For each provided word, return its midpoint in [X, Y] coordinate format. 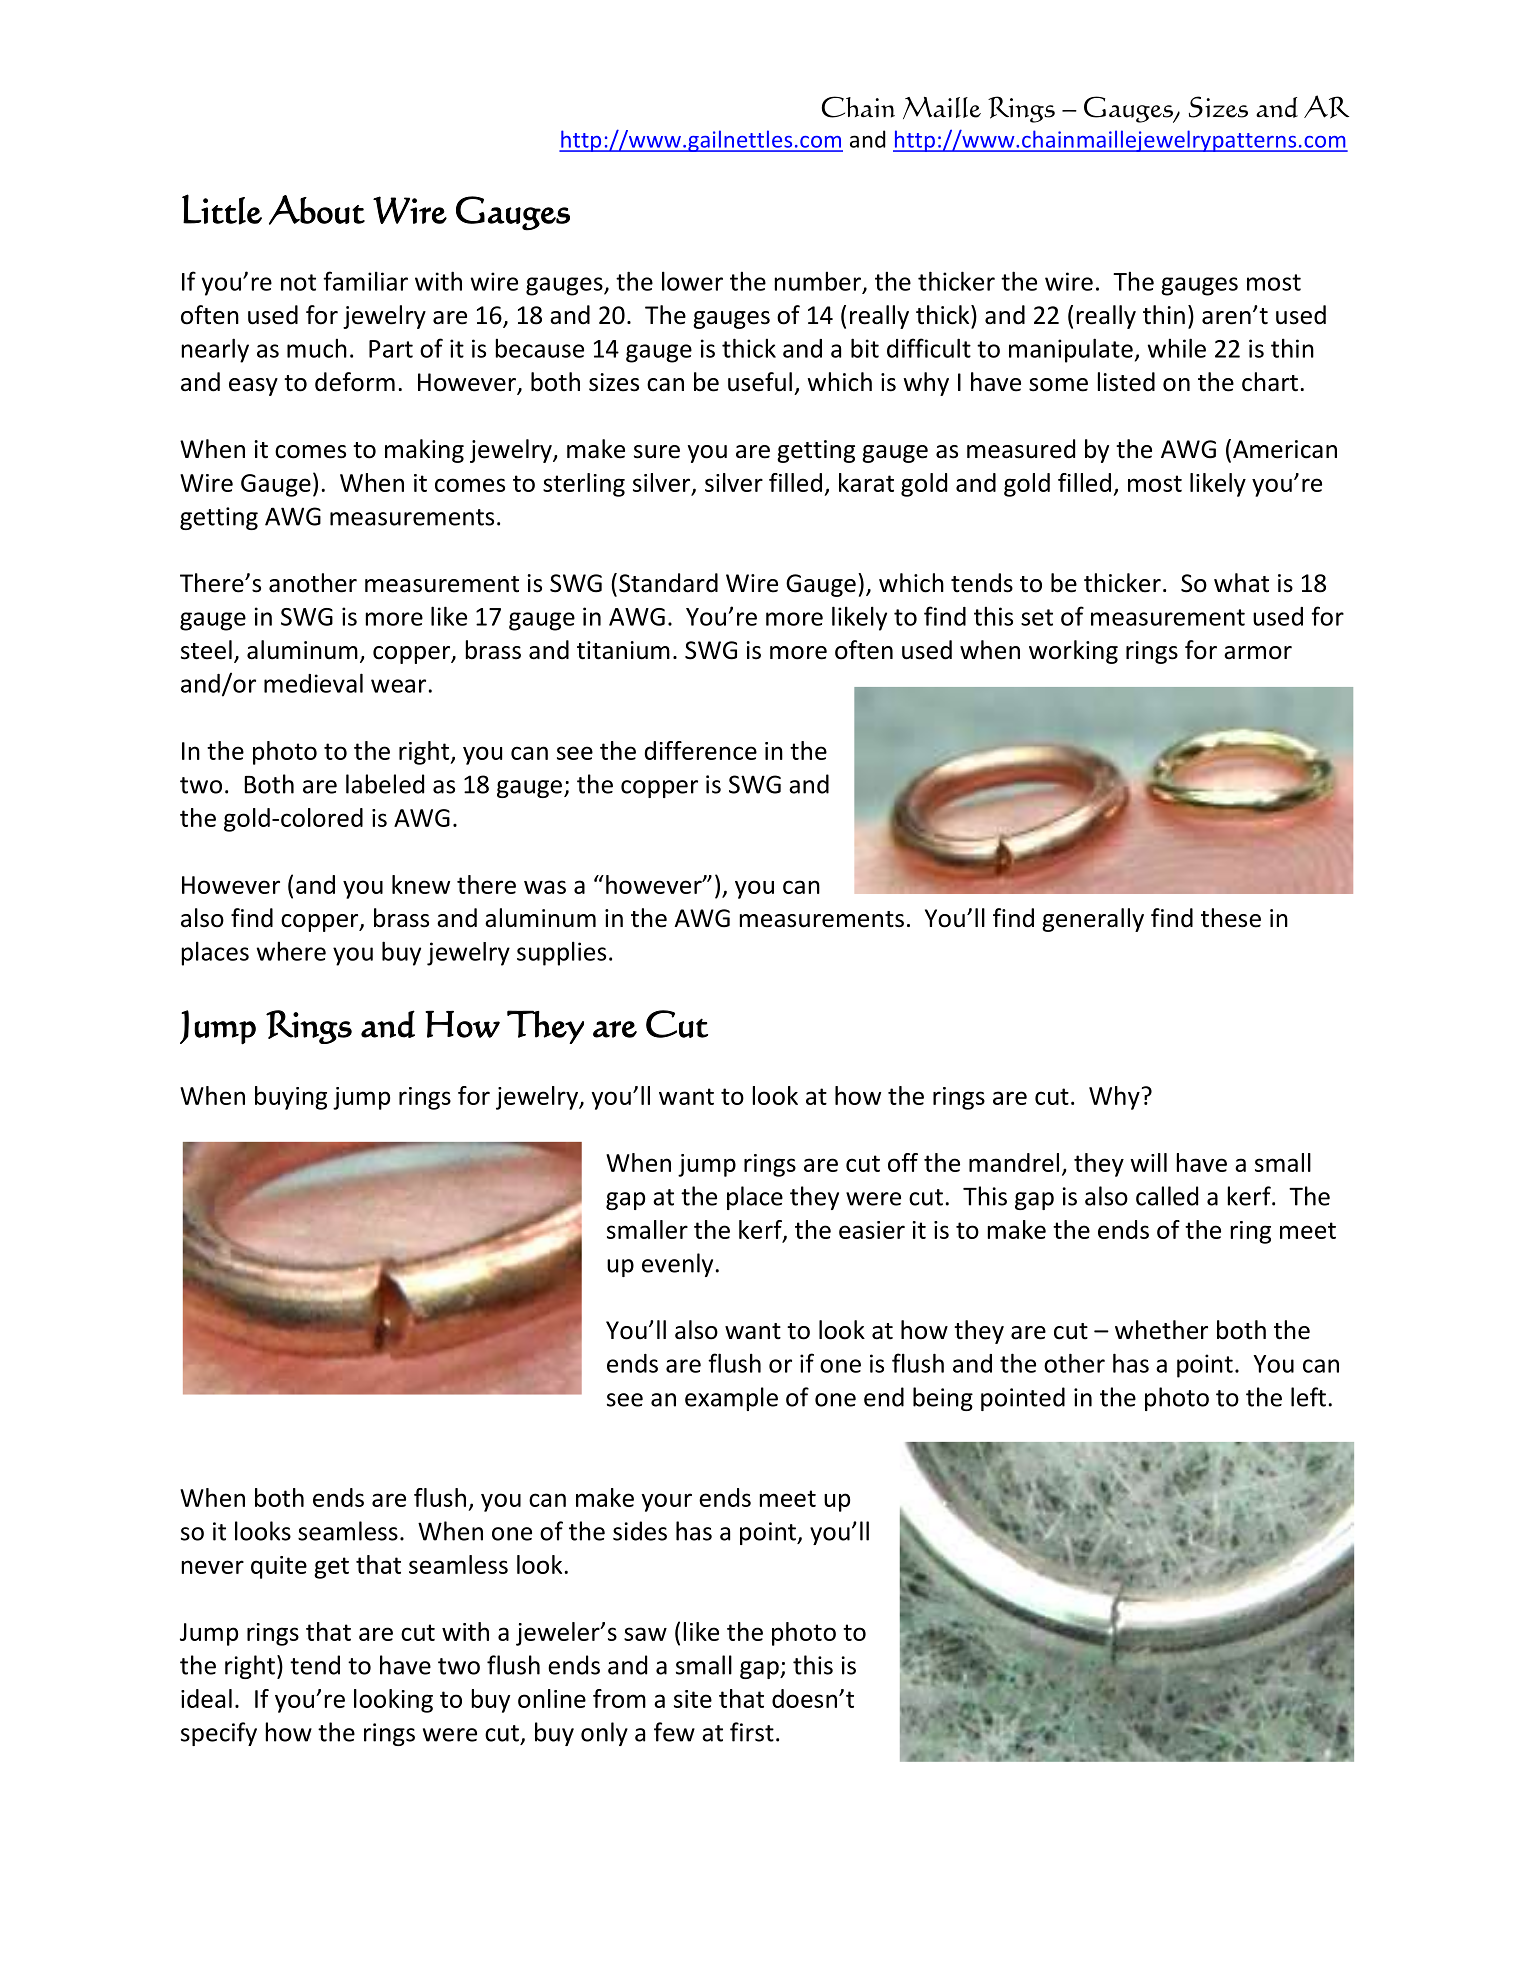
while [1177, 348]
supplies [561, 953]
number [818, 281]
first [752, 1732]
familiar [365, 281]
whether [1161, 1330]
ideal [206, 1698]
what [1241, 583]
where [291, 951]
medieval [313, 683]
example [731, 1399]
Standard [668, 583]
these [1231, 918]
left [1308, 1397]
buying [291, 1098]
